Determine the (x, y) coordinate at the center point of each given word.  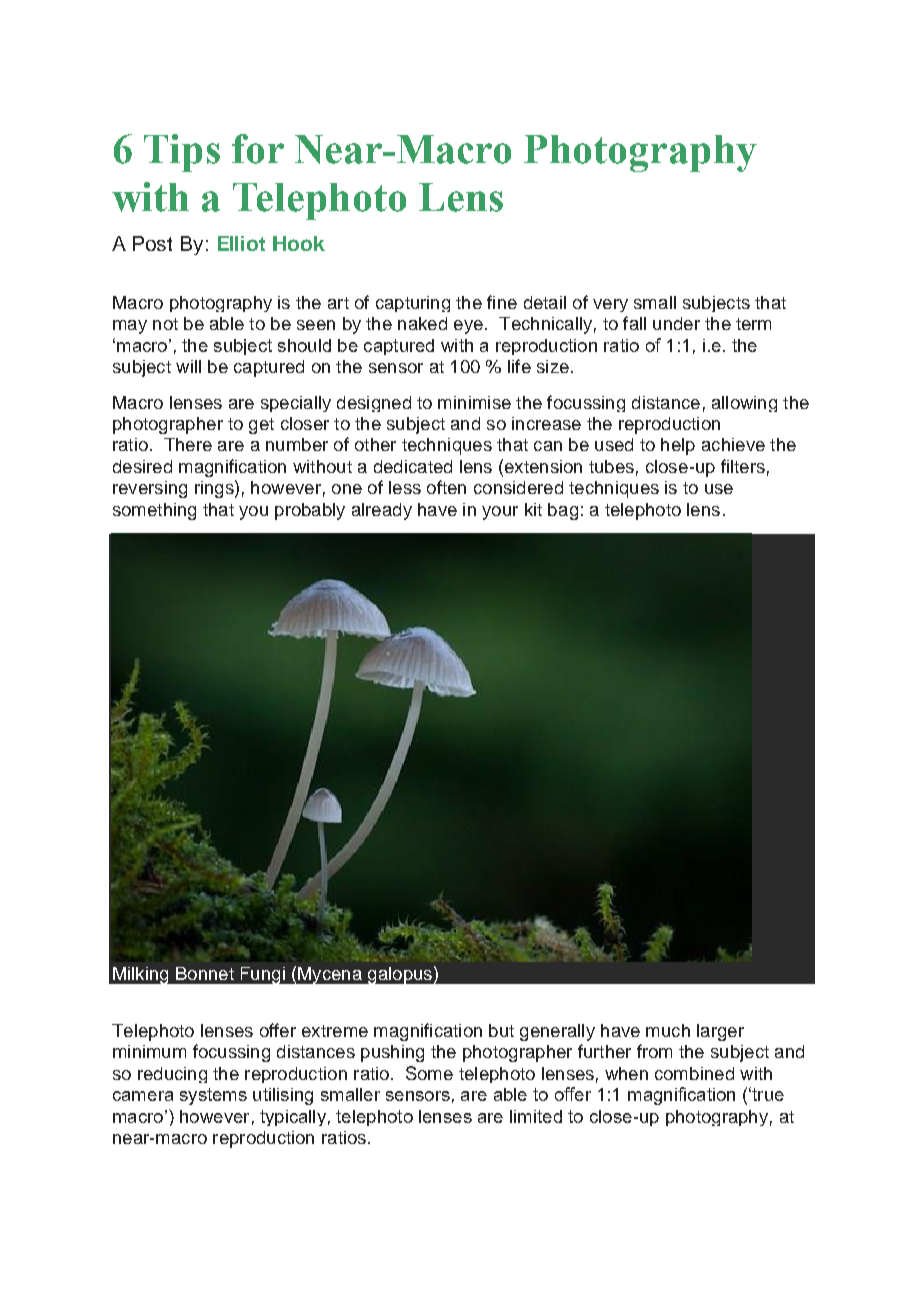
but (501, 1030)
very (610, 305)
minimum (149, 1051)
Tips (182, 153)
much (668, 1030)
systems (213, 1096)
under (676, 323)
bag (563, 511)
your (500, 513)
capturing (413, 304)
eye (468, 327)
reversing (150, 489)
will (188, 366)
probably (310, 511)
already (382, 511)
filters (743, 466)
